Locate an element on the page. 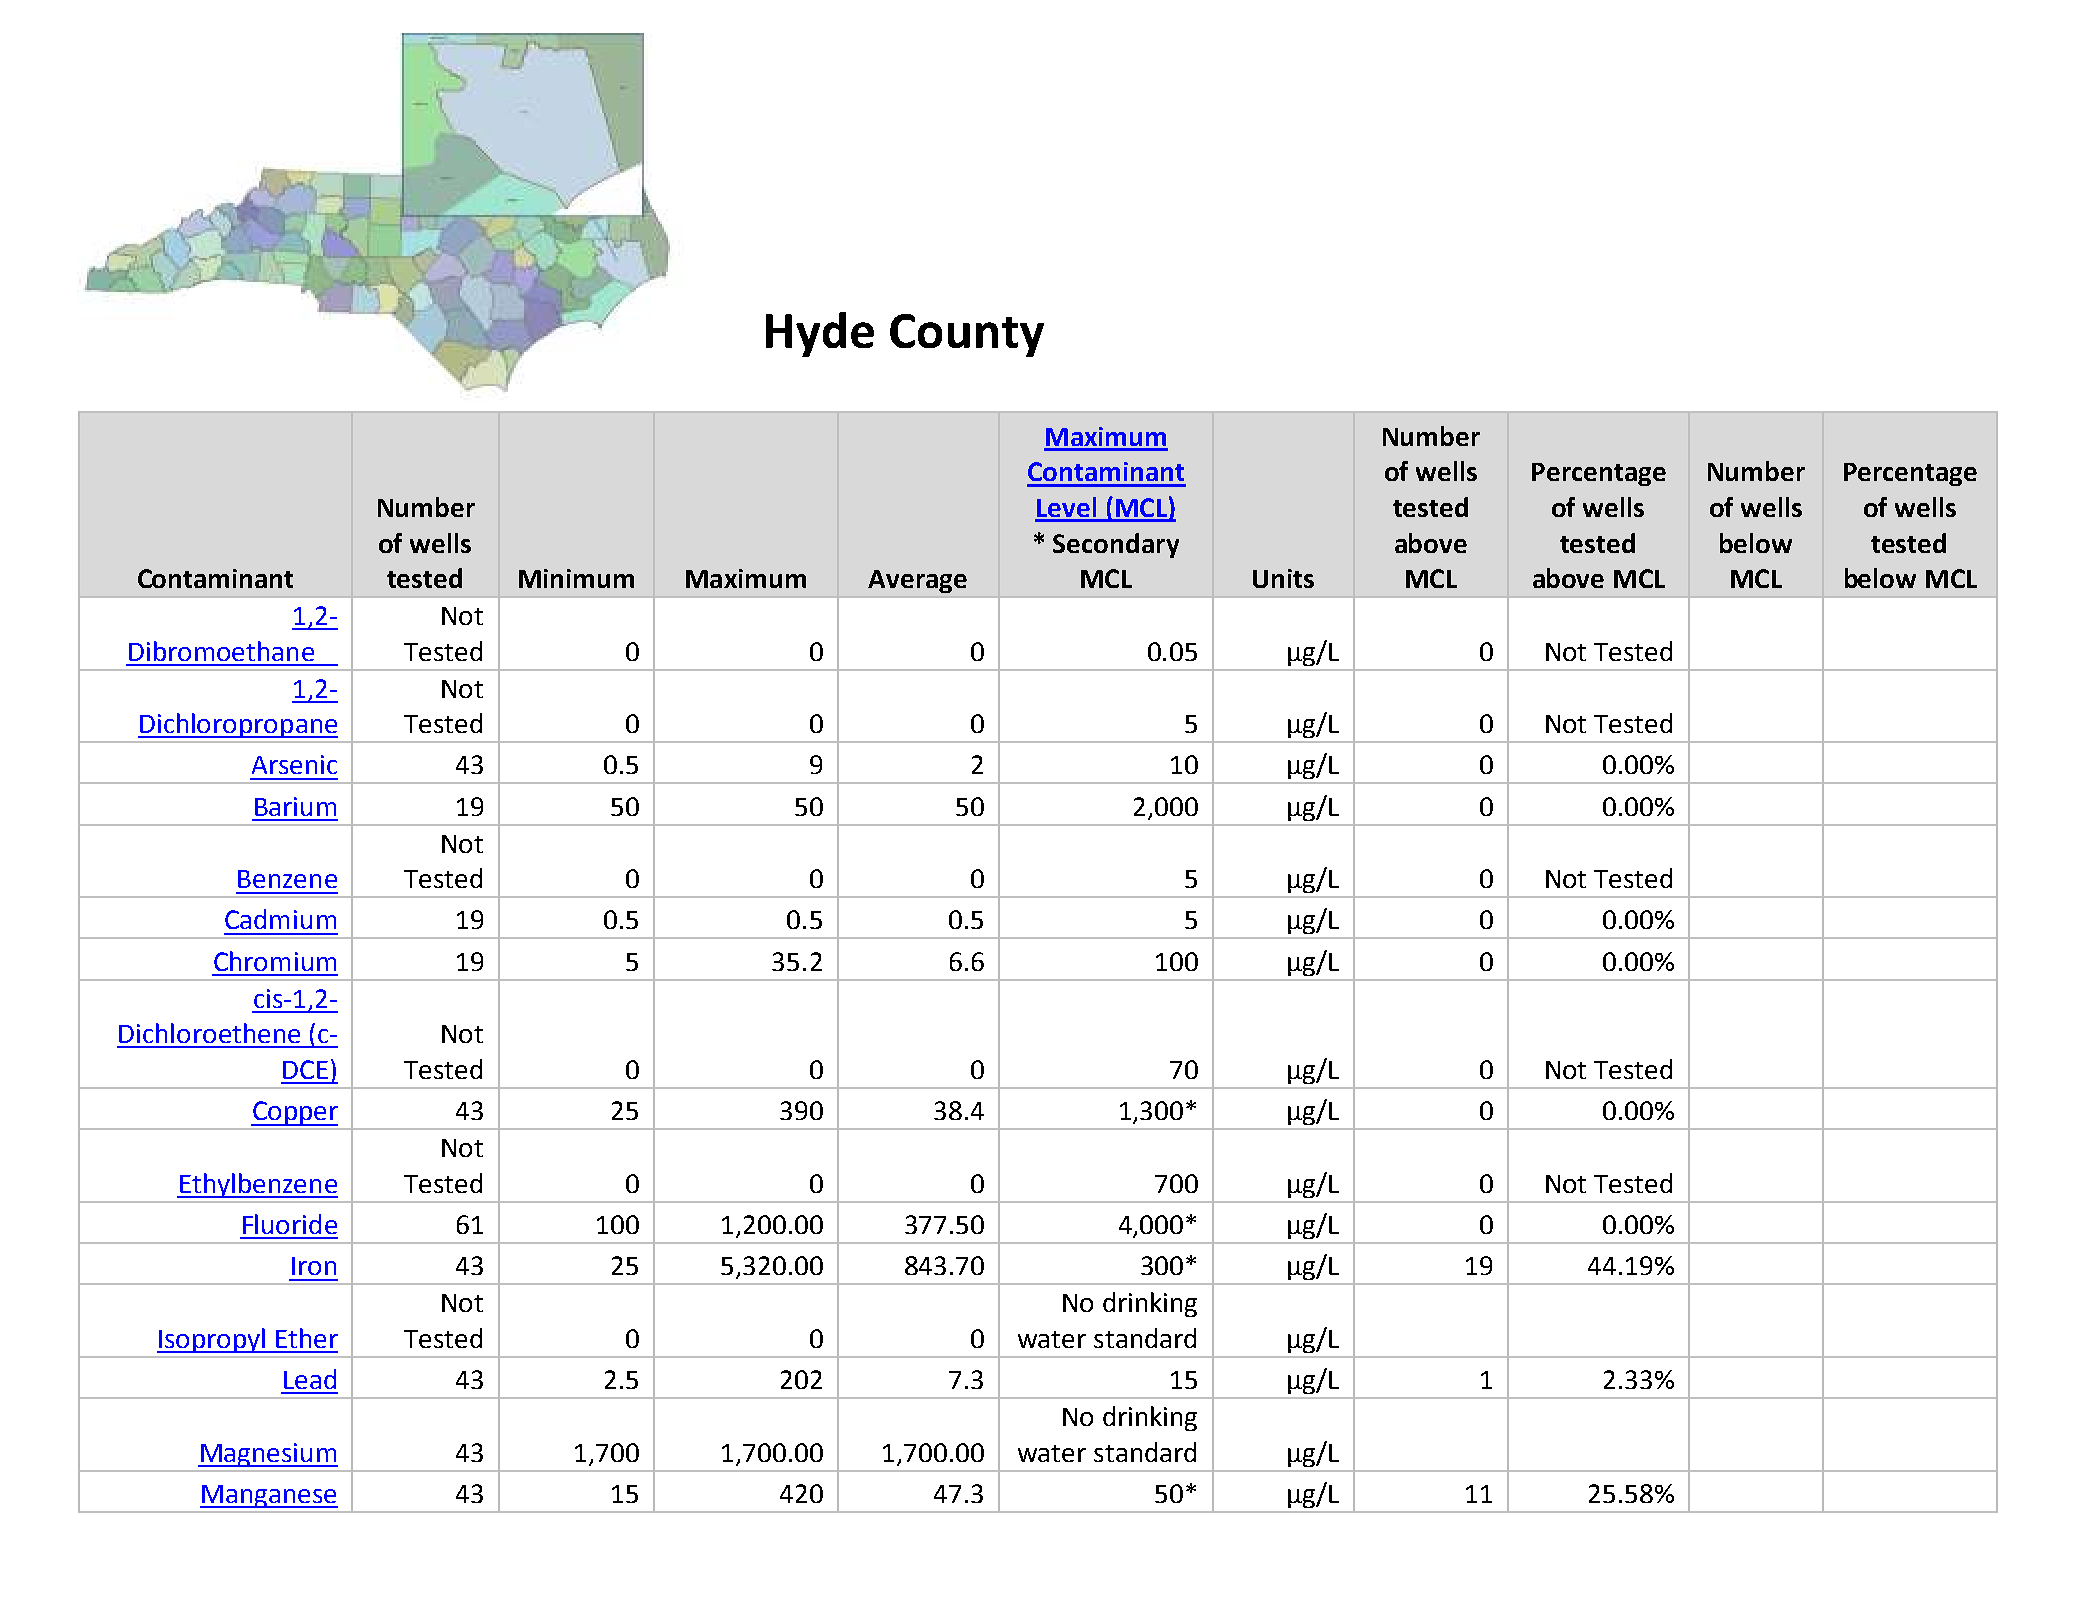 This document has height=1623, width=2100. Units is located at coordinates (1283, 578).
